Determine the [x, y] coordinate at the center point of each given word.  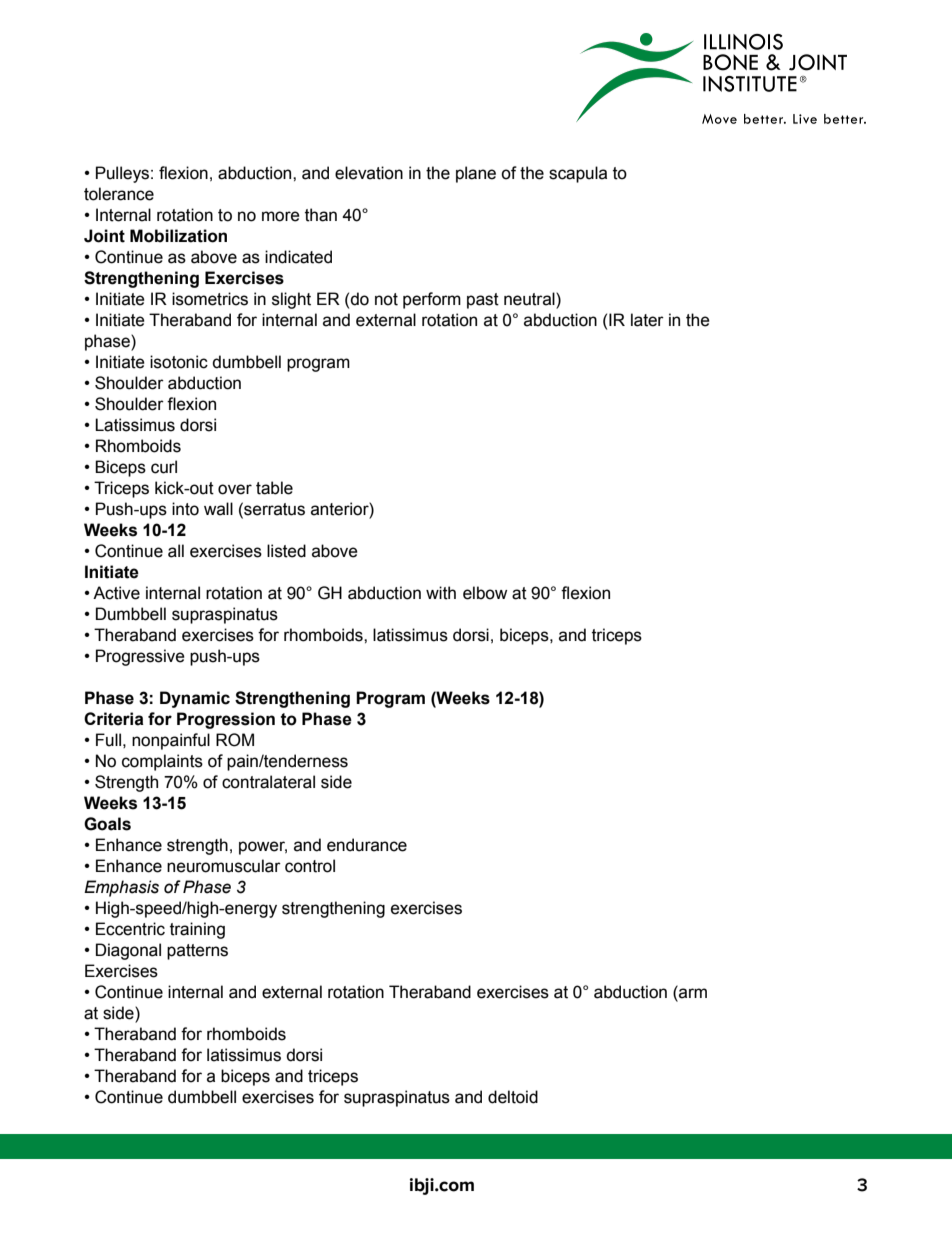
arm [692, 994]
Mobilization [178, 236]
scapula [578, 174]
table [274, 488]
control [310, 866]
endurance [367, 845]
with [441, 593]
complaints [162, 762]
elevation [369, 173]
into [185, 509]
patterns [197, 952]
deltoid [513, 1097]
